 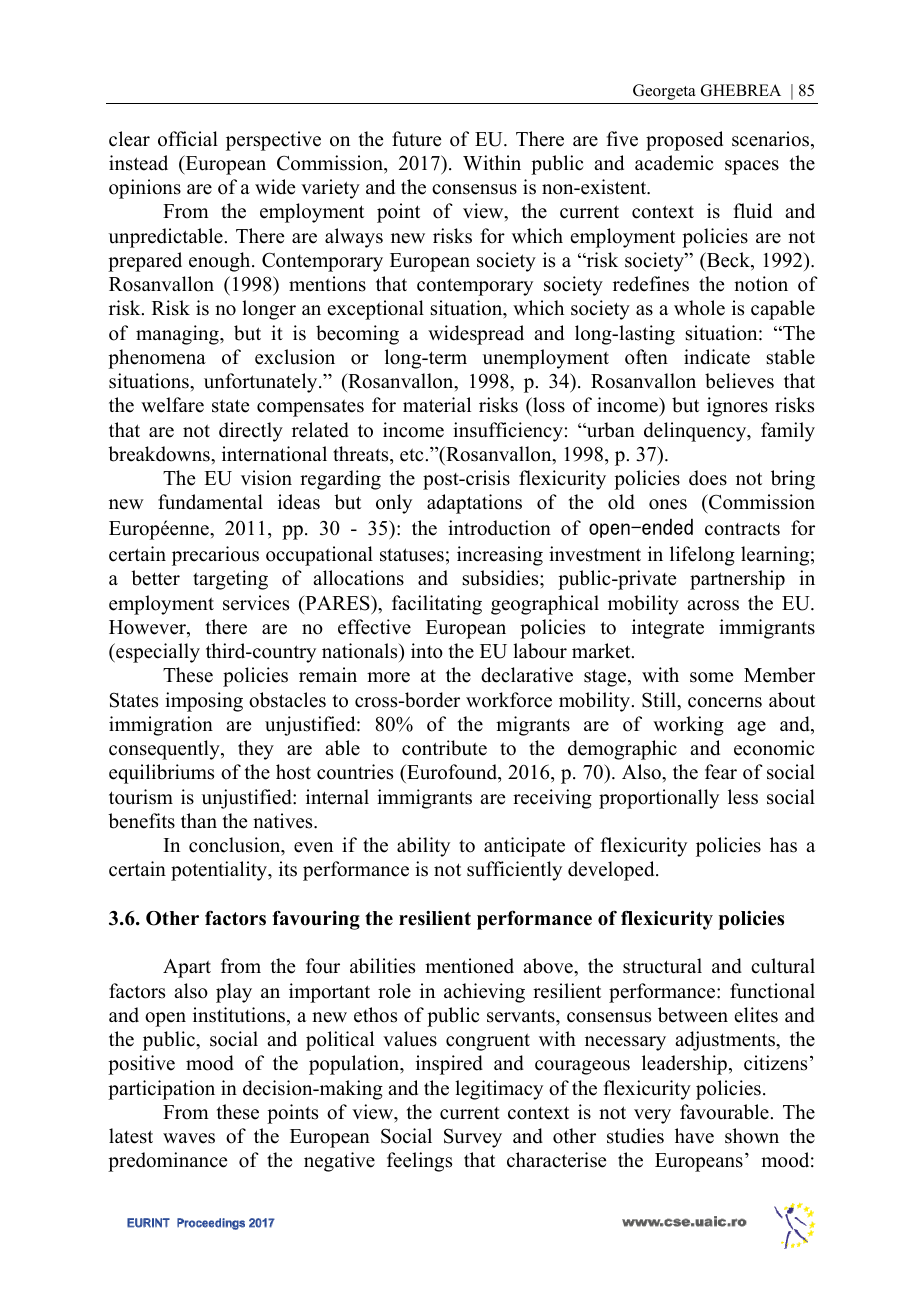 I want to click on spaces, so click(x=752, y=167).
